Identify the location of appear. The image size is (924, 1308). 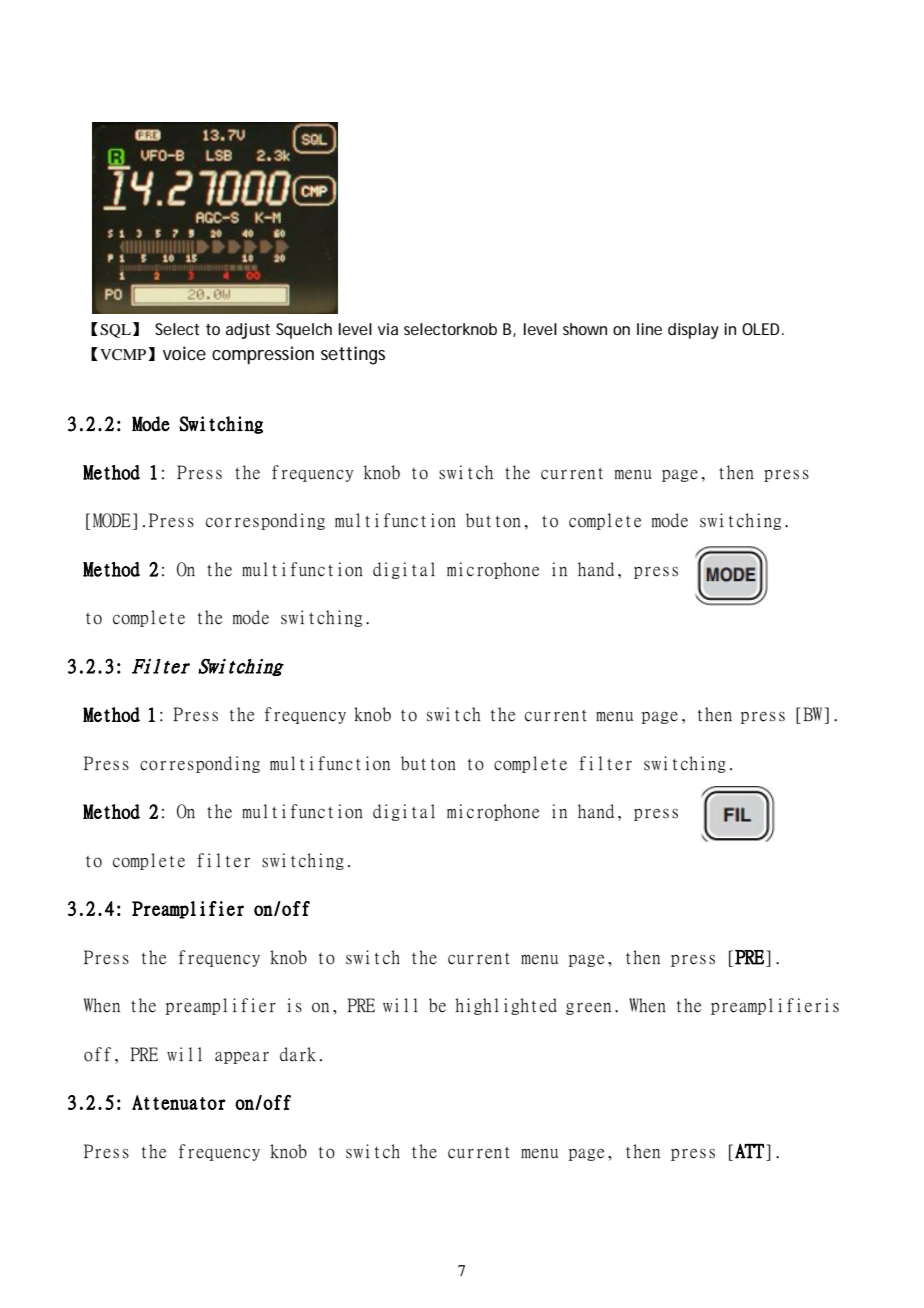
(242, 1057).
